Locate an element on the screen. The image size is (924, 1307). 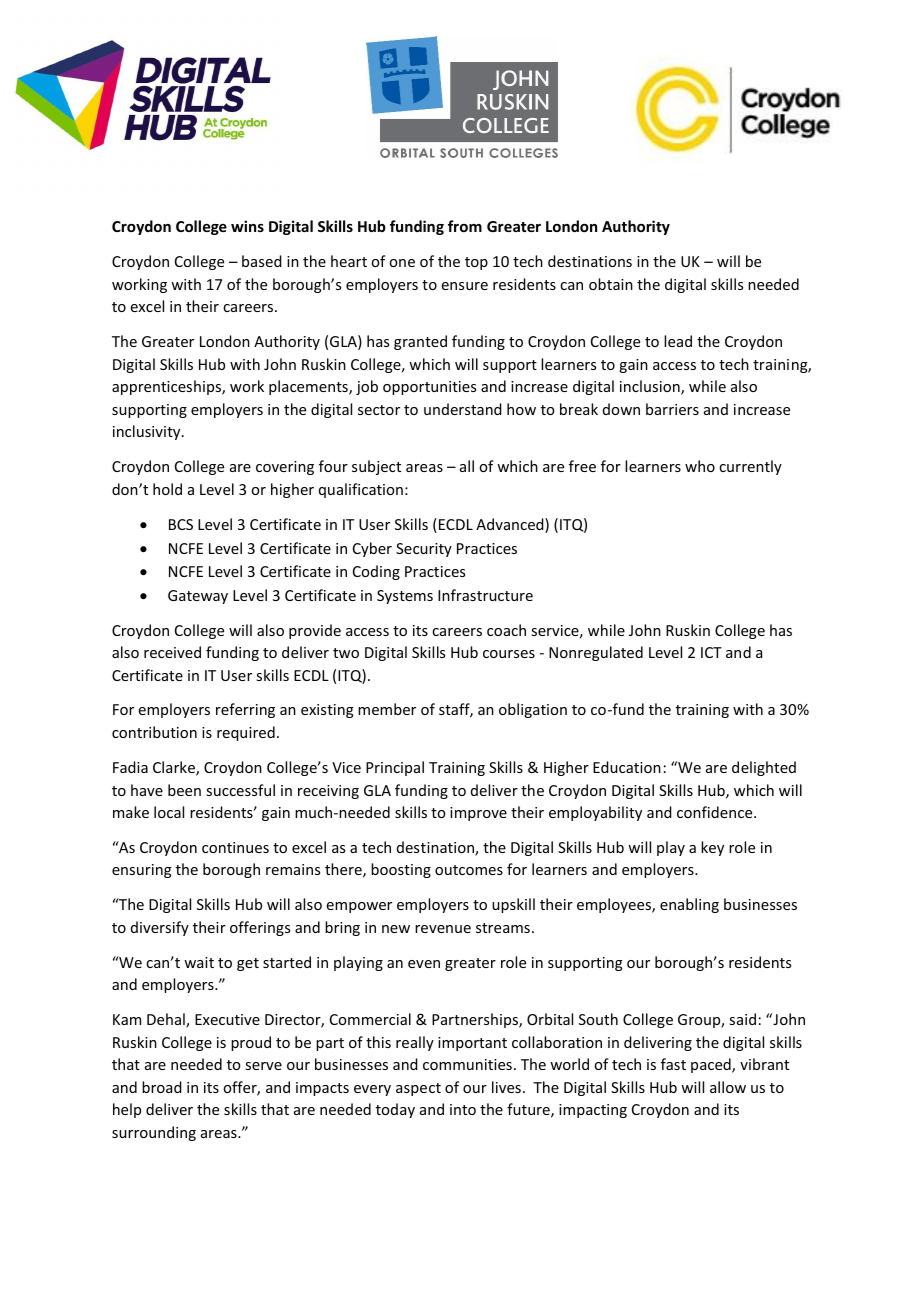
wins is located at coordinates (247, 226).
